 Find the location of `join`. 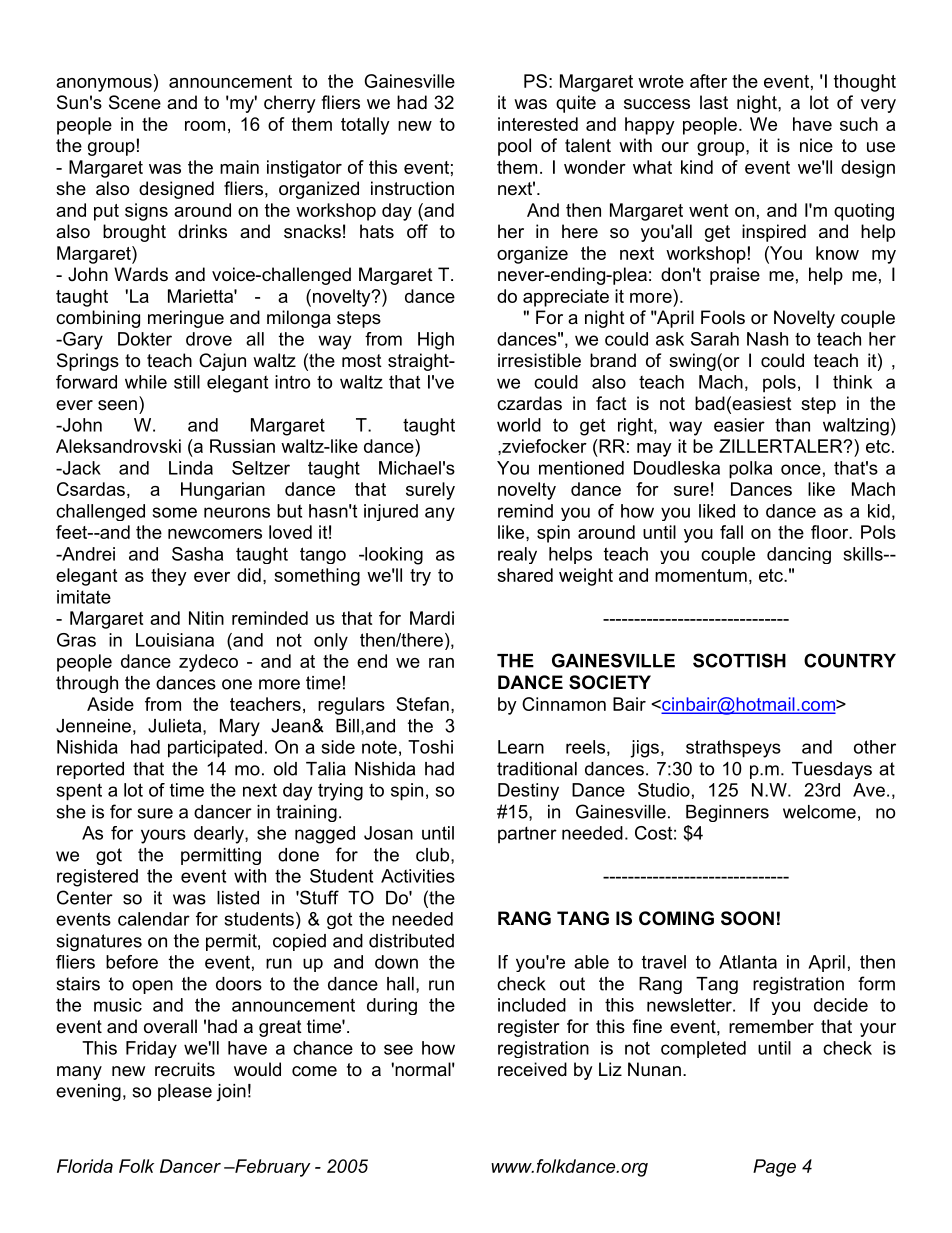

join is located at coordinates (231, 1092).
